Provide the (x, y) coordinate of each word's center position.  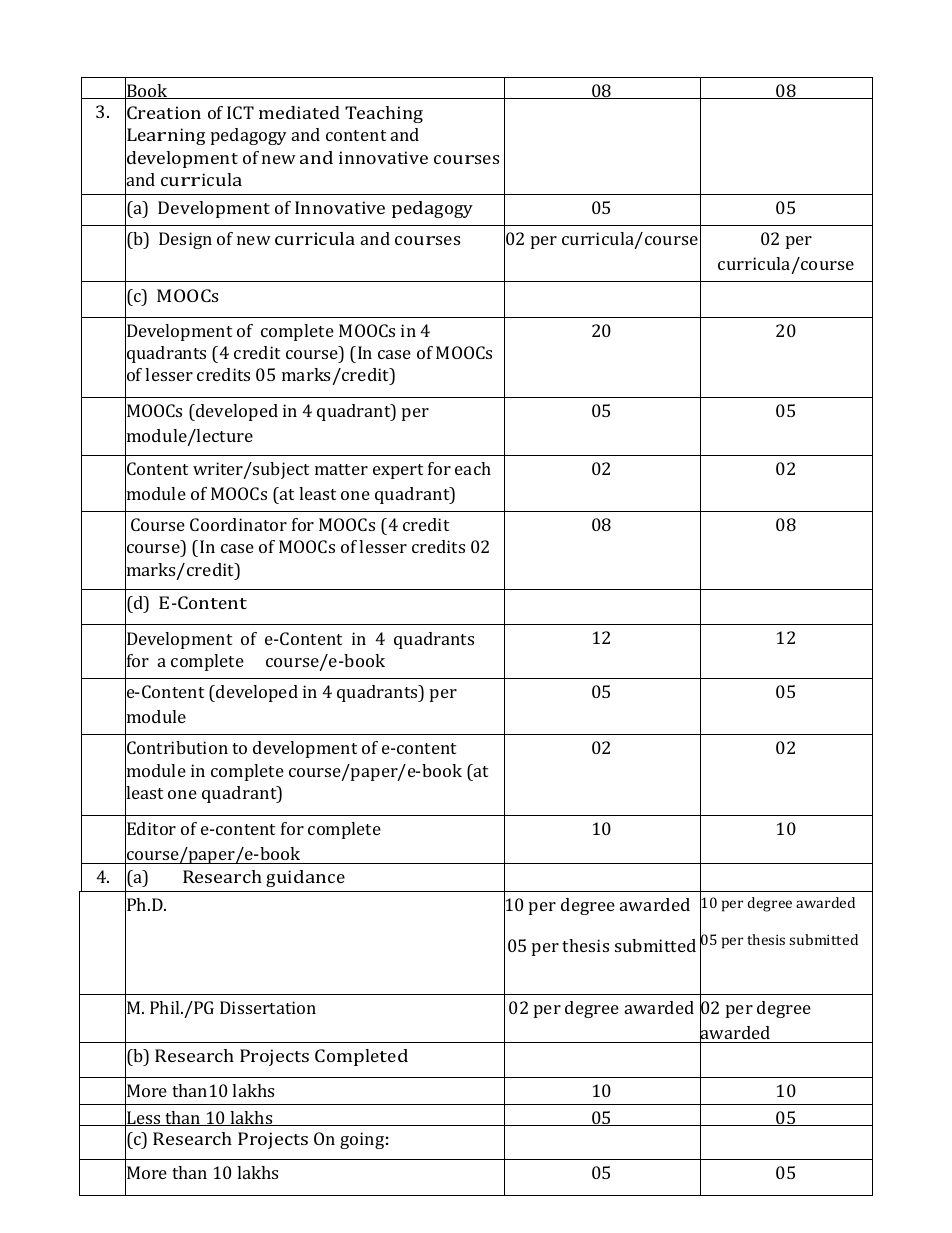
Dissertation (268, 1007)
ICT (240, 112)
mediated (299, 112)
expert (398, 471)
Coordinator (238, 524)
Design (185, 240)
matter (341, 469)
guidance (305, 878)
